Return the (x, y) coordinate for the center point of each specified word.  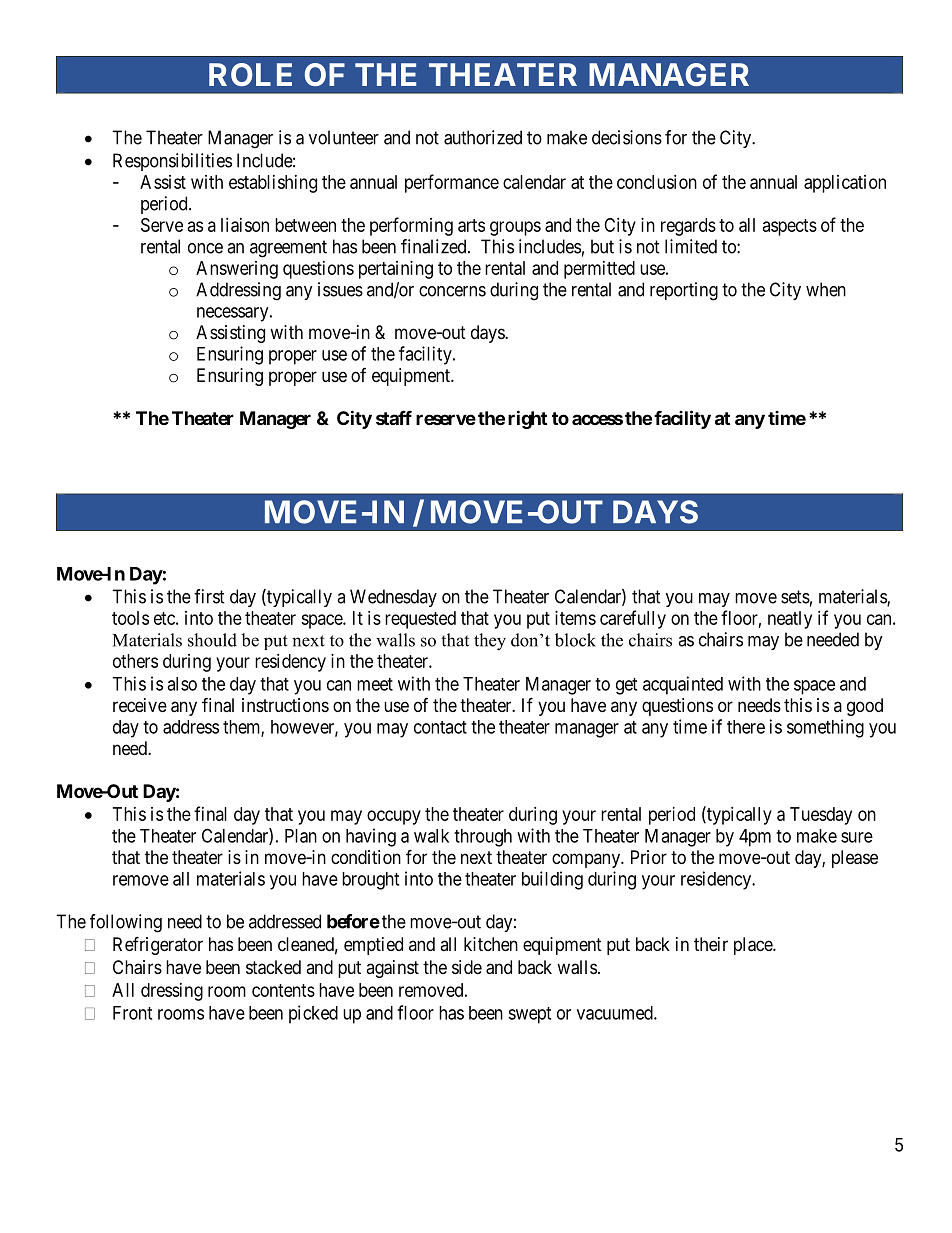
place (754, 946)
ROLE (250, 74)
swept (529, 1015)
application (845, 184)
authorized (483, 137)
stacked (273, 967)
